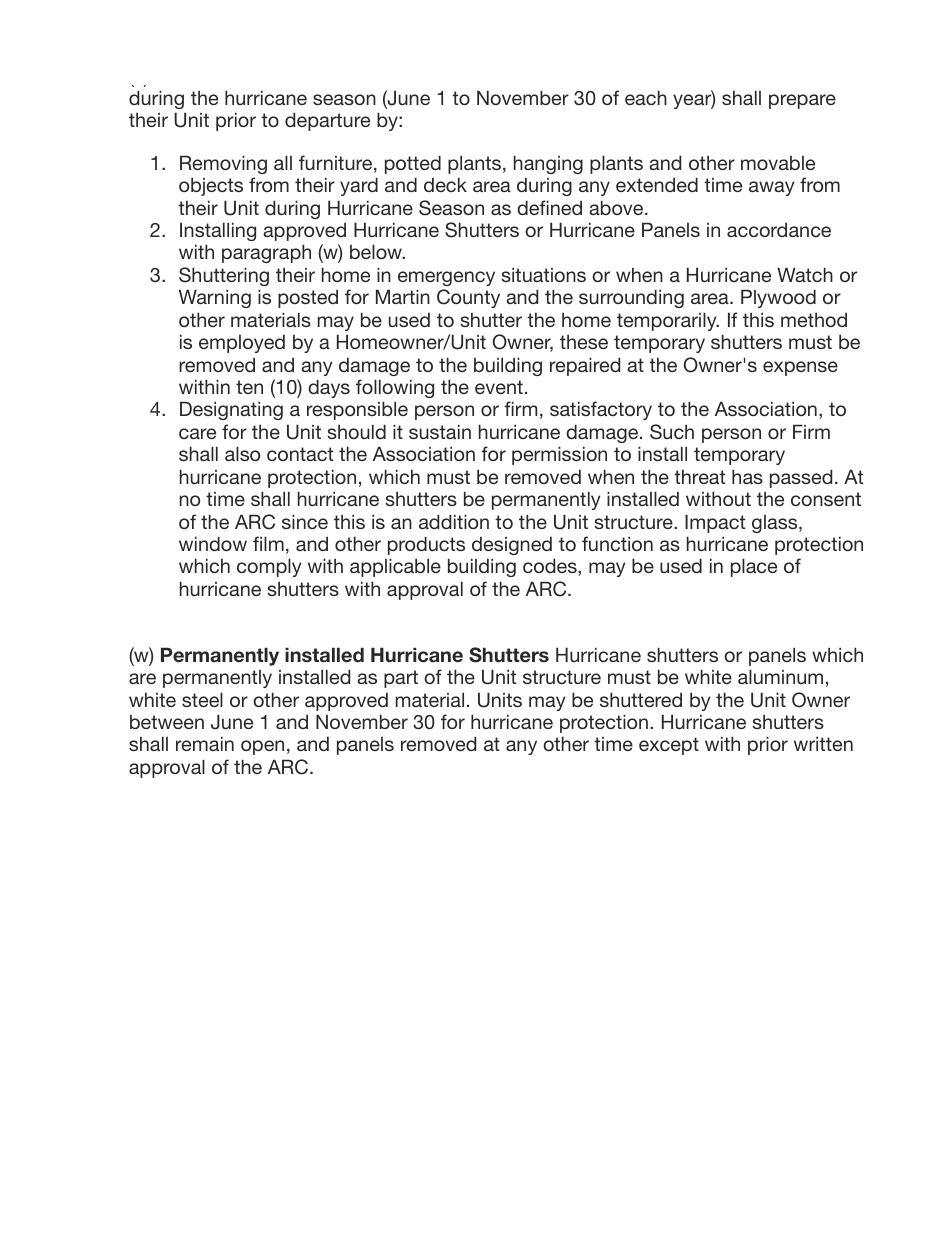 Image resolution: width=952 pixels, height=1233 pixels. I want to click on open, so click(262, 747).
